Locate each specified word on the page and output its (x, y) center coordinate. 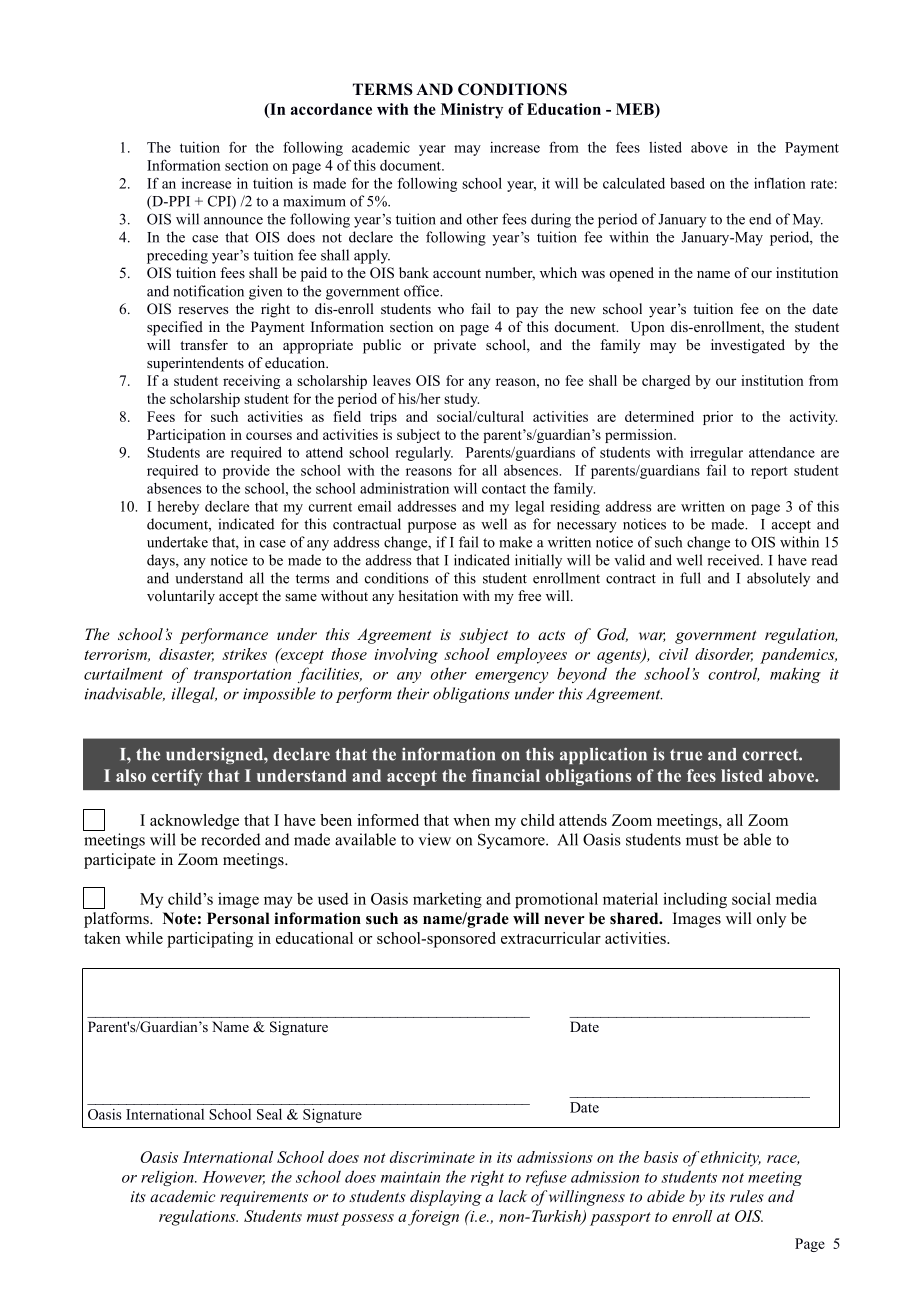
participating (210, 940)
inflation (780, 183)
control (733, 674)
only (771, 920)
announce (233, 221)
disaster (186, 655)
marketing (447, 900)
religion (168, 1178)
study (461, 400)
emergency (511, 677)
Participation (186, 436)
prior (718, 418)
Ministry (472, 111)
